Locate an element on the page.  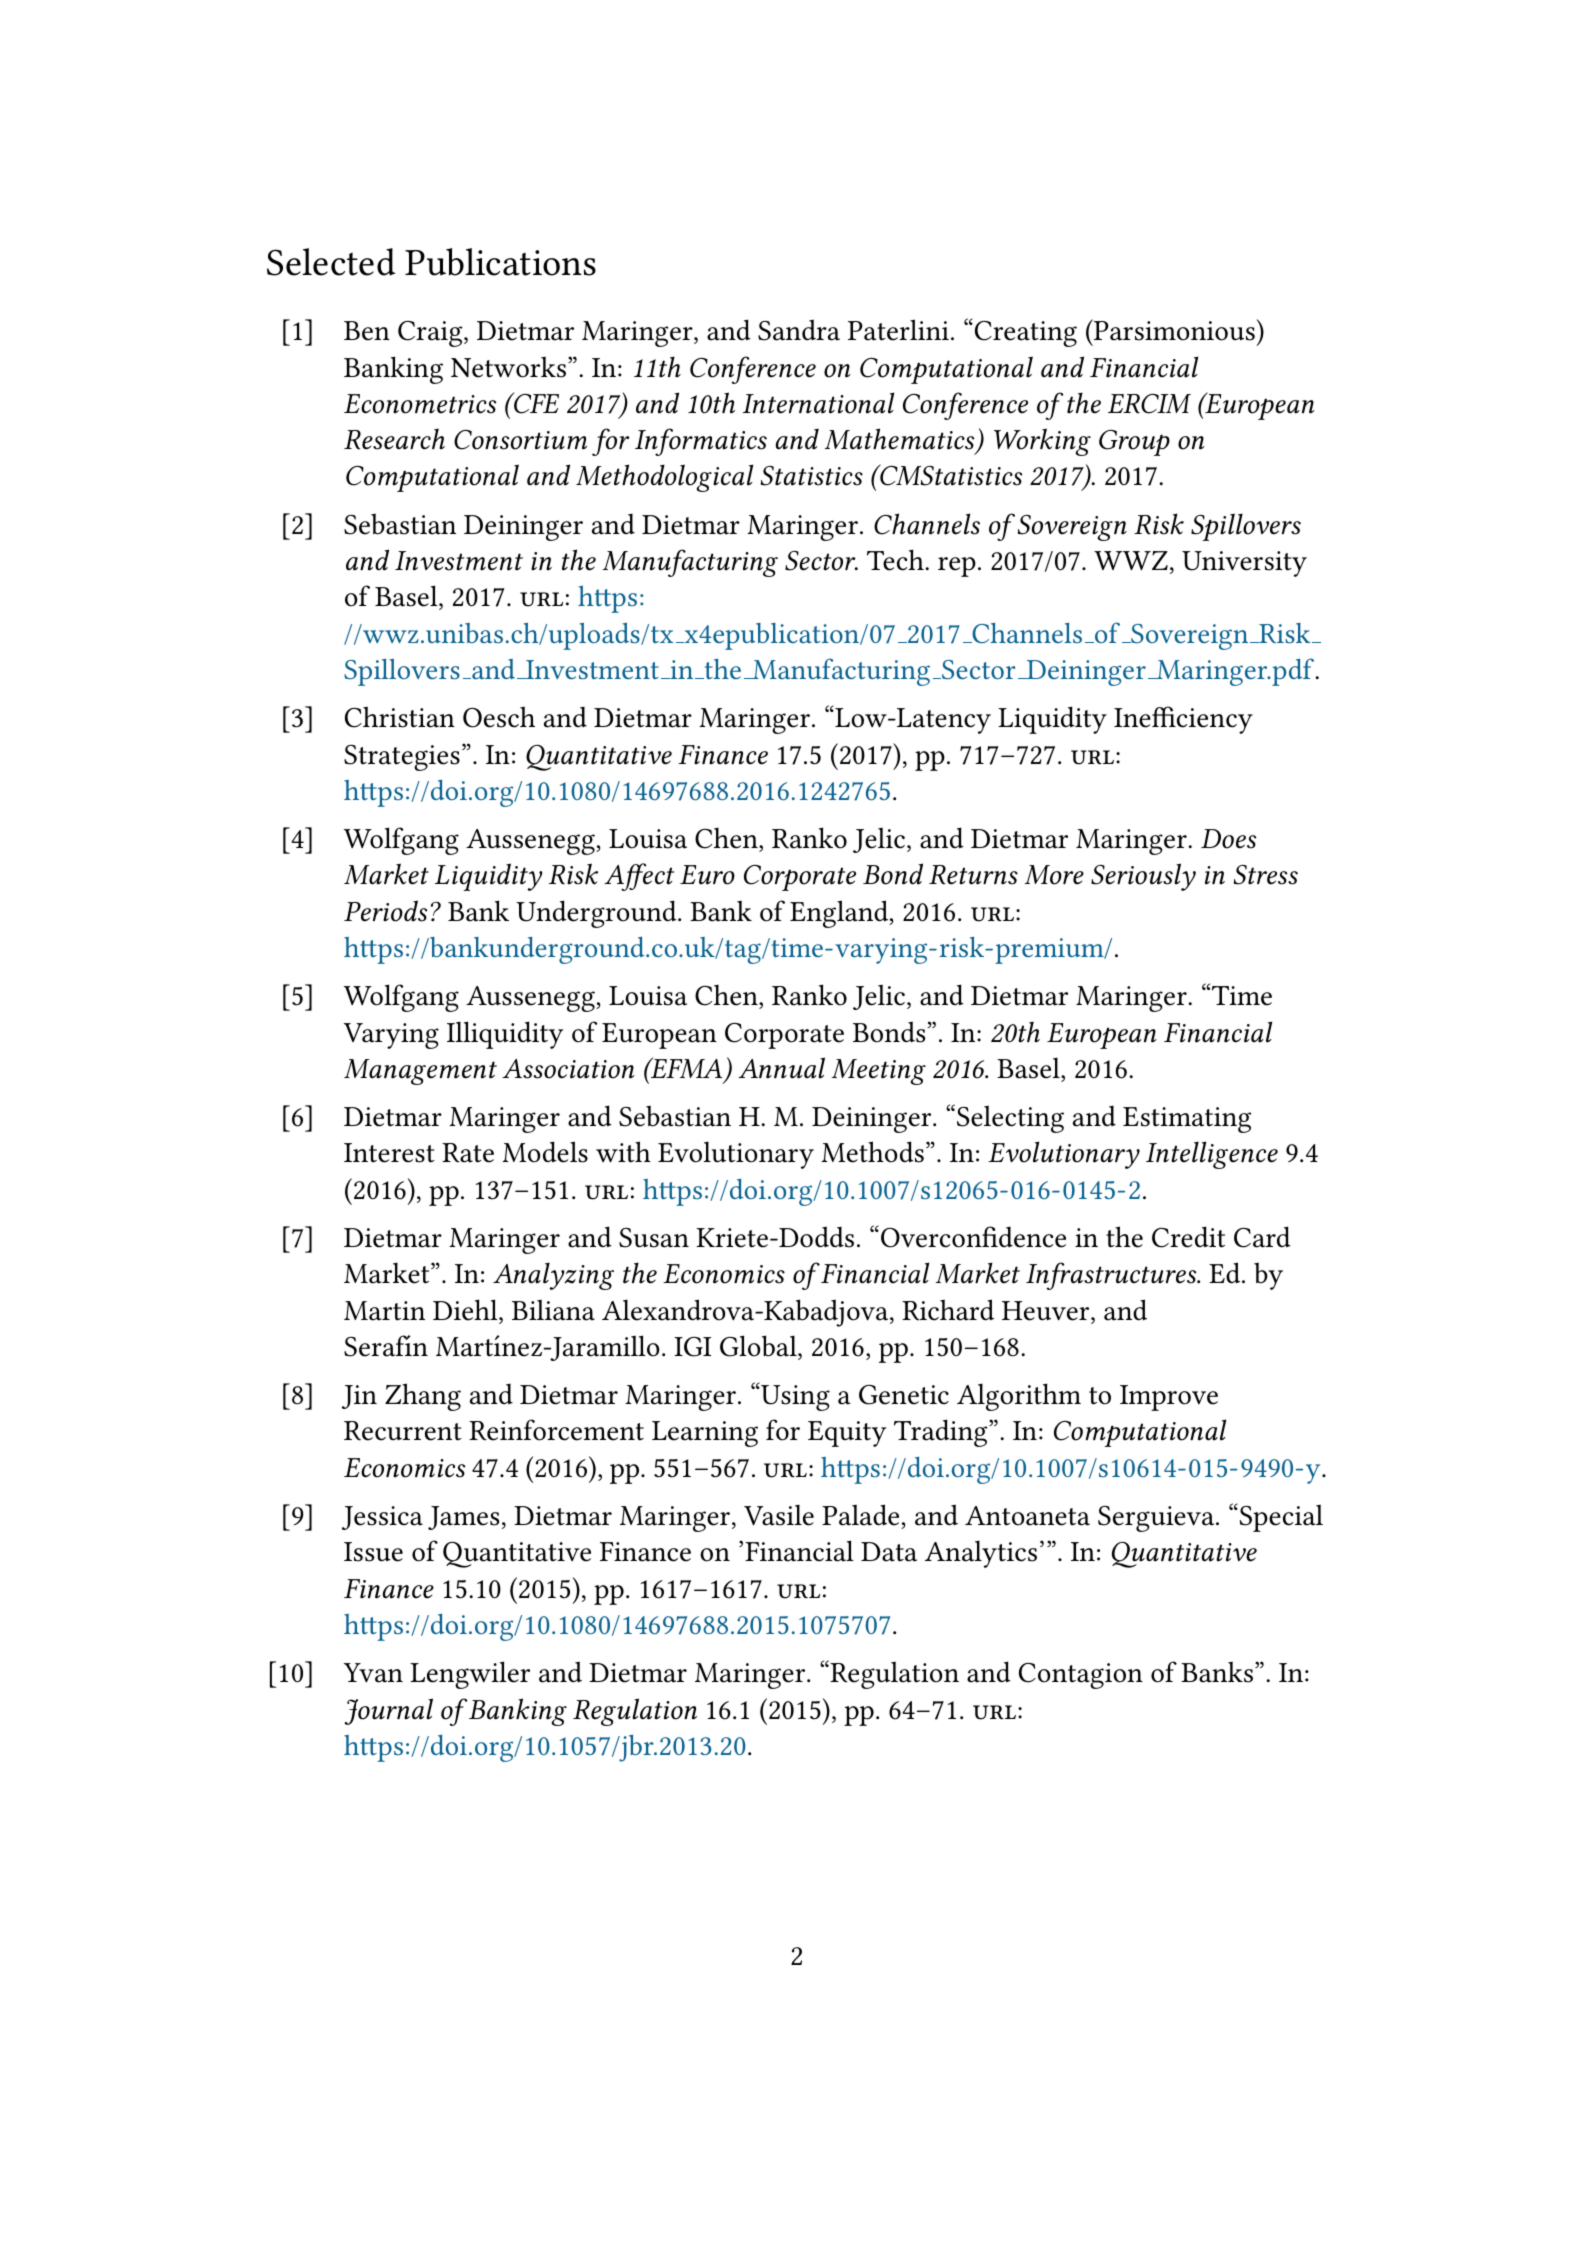
Christian is located at coordinates (400, 717).
